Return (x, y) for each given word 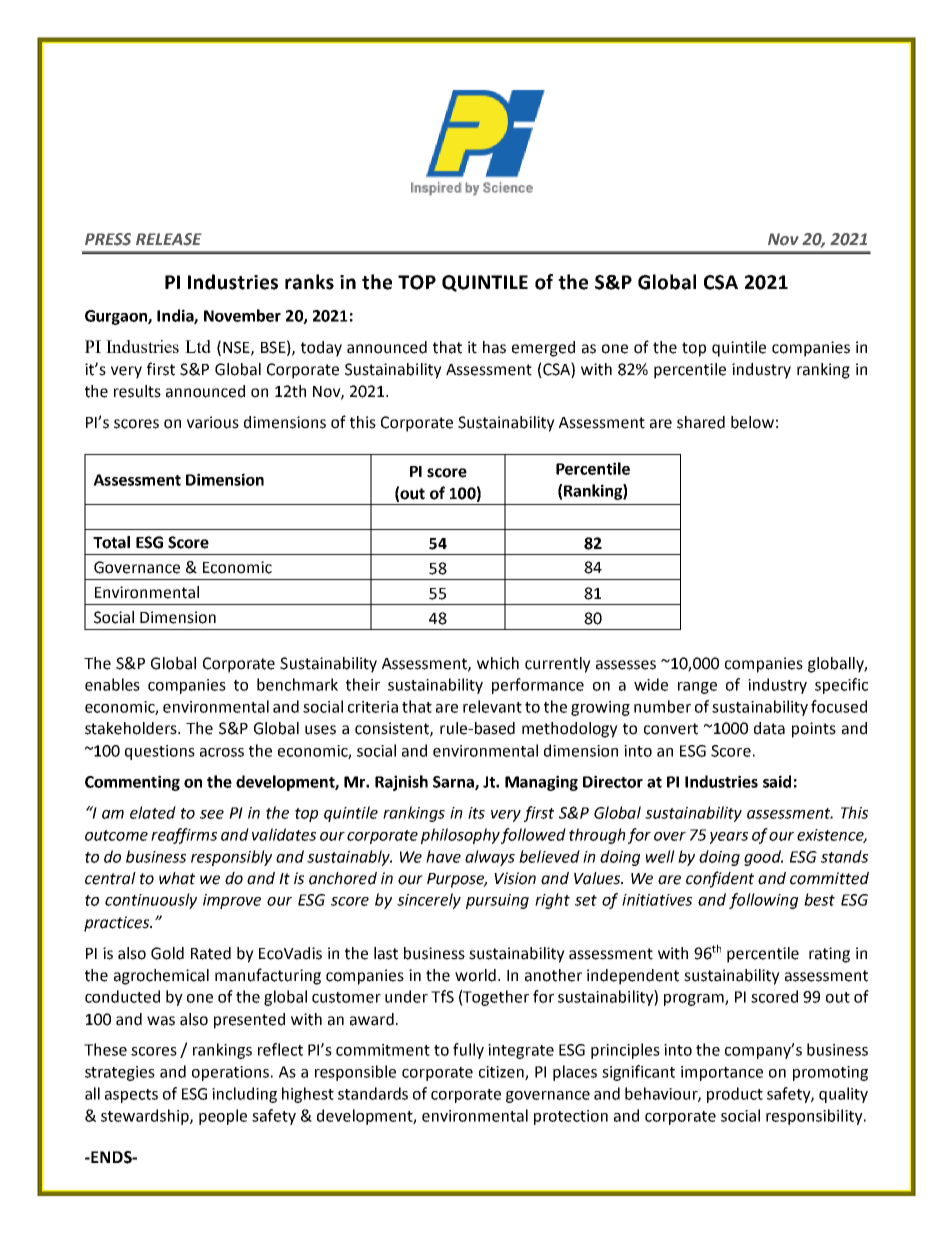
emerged (543, 349)
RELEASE (169, 239)
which (498, 663)
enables (112, 684)
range (697, 688)
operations (232, 1073)
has (494, 347)
